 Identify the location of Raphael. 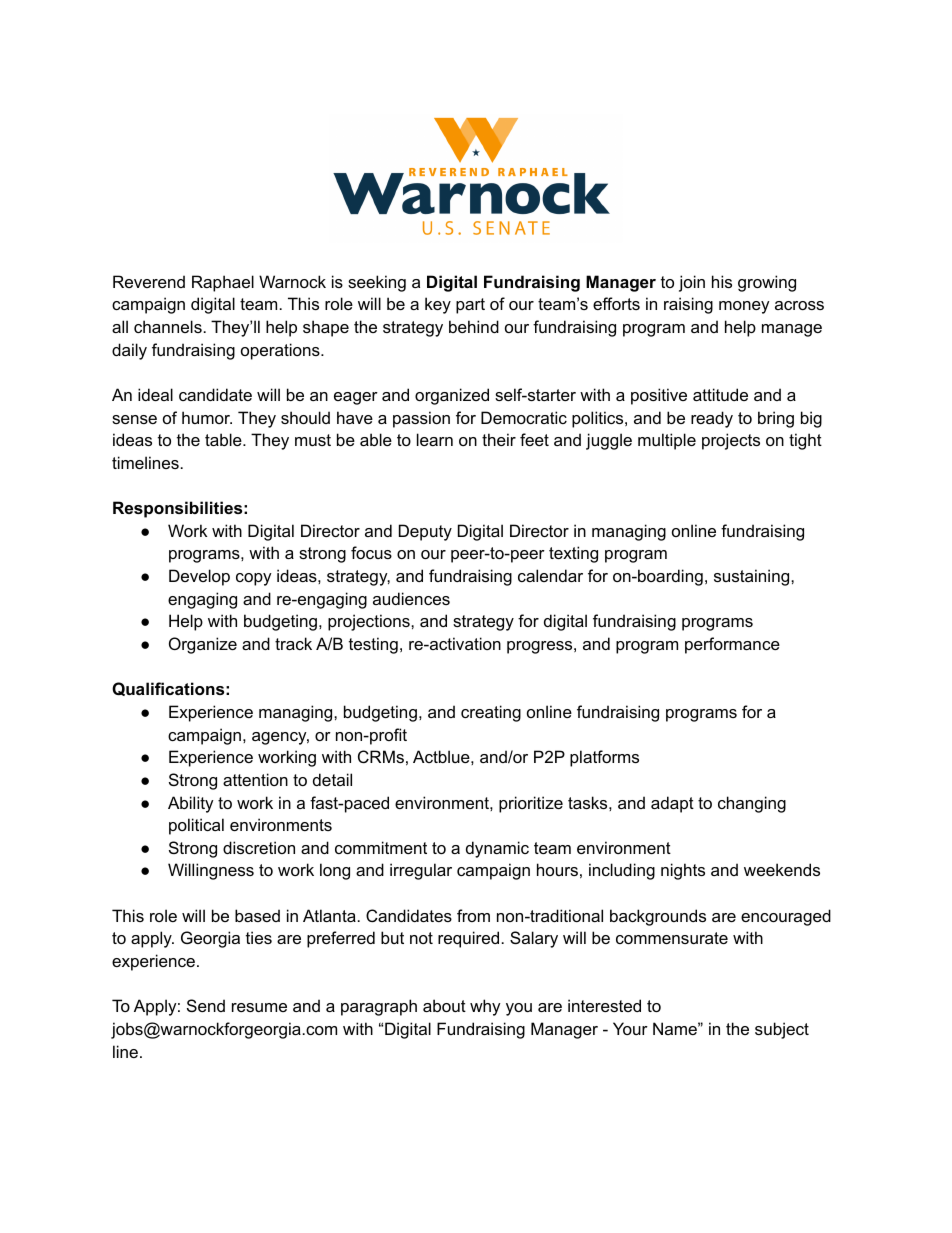
(223, 283).
